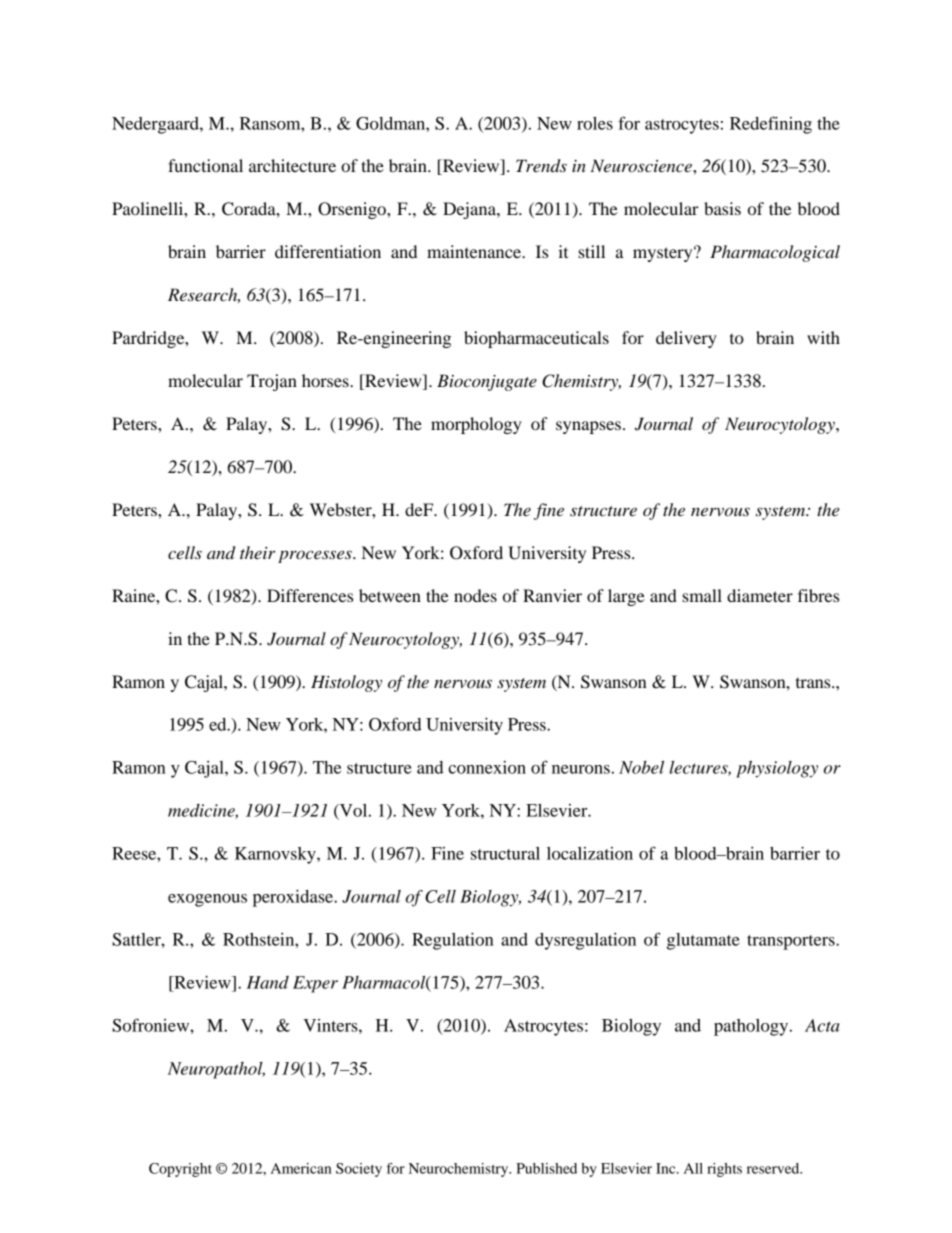 This page has height=1233, width=952. What do you see at coordinates (771, 125) in the page?
I see `Redefining` at bounding box center [771, 125].
